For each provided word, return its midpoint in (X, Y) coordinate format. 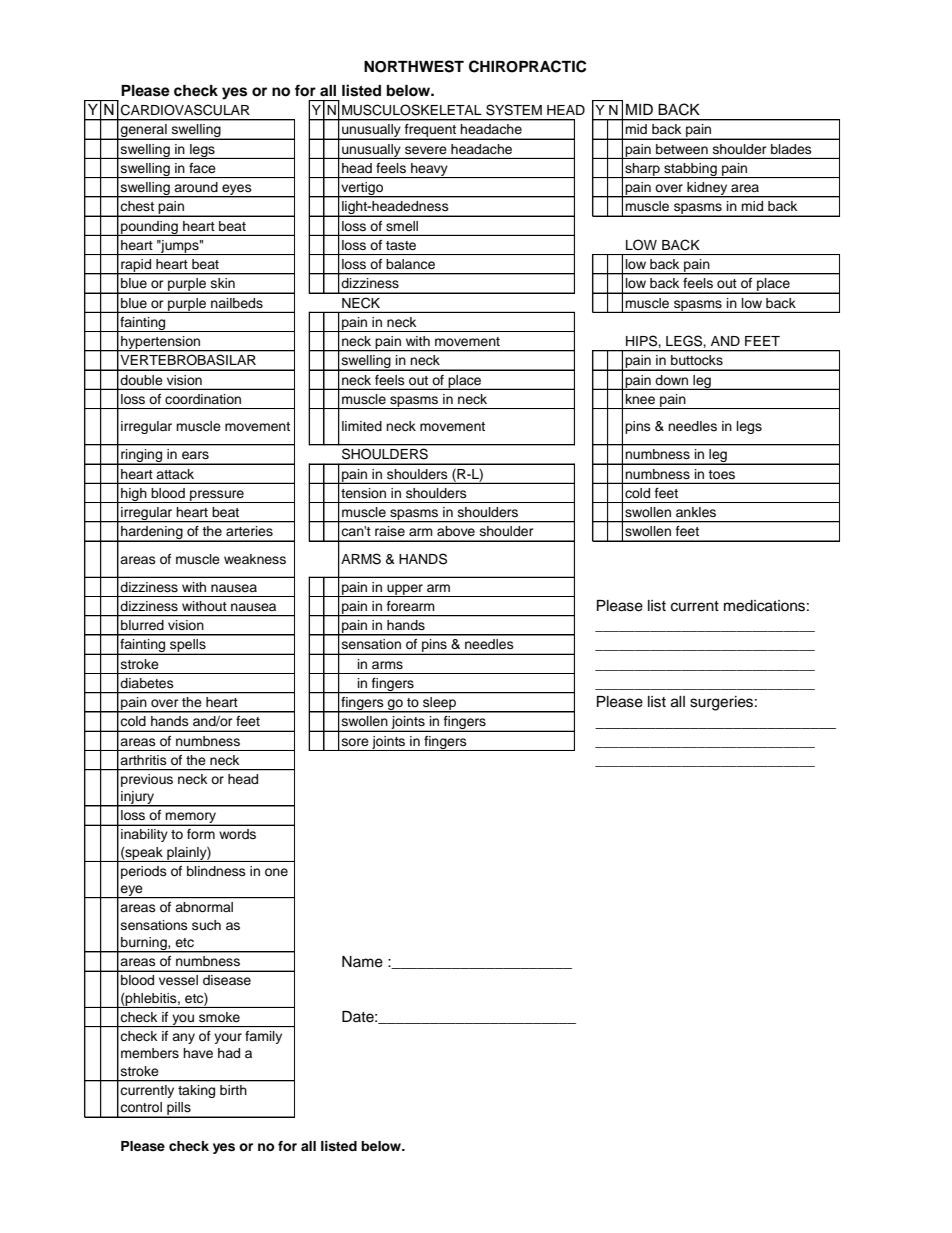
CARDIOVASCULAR (185, 110)
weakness (255, 559)
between (682, 149)
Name (362, 962)
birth (233, 1090)
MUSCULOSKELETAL (412, 110)
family (263, 1037)
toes (721, 474)
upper (405, 590)
